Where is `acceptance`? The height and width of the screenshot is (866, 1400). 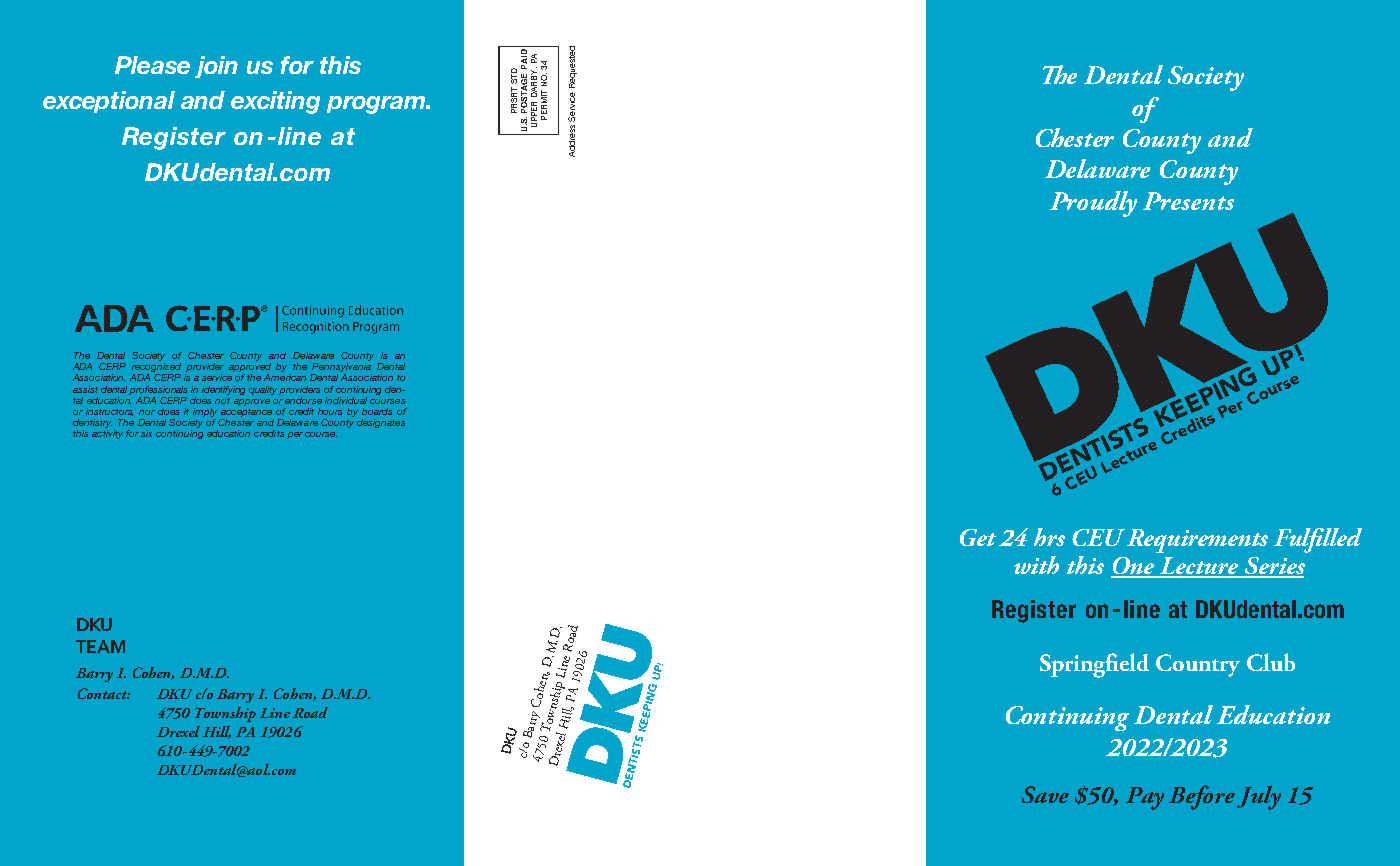
acceptance is located at coordinates (246, 413).
